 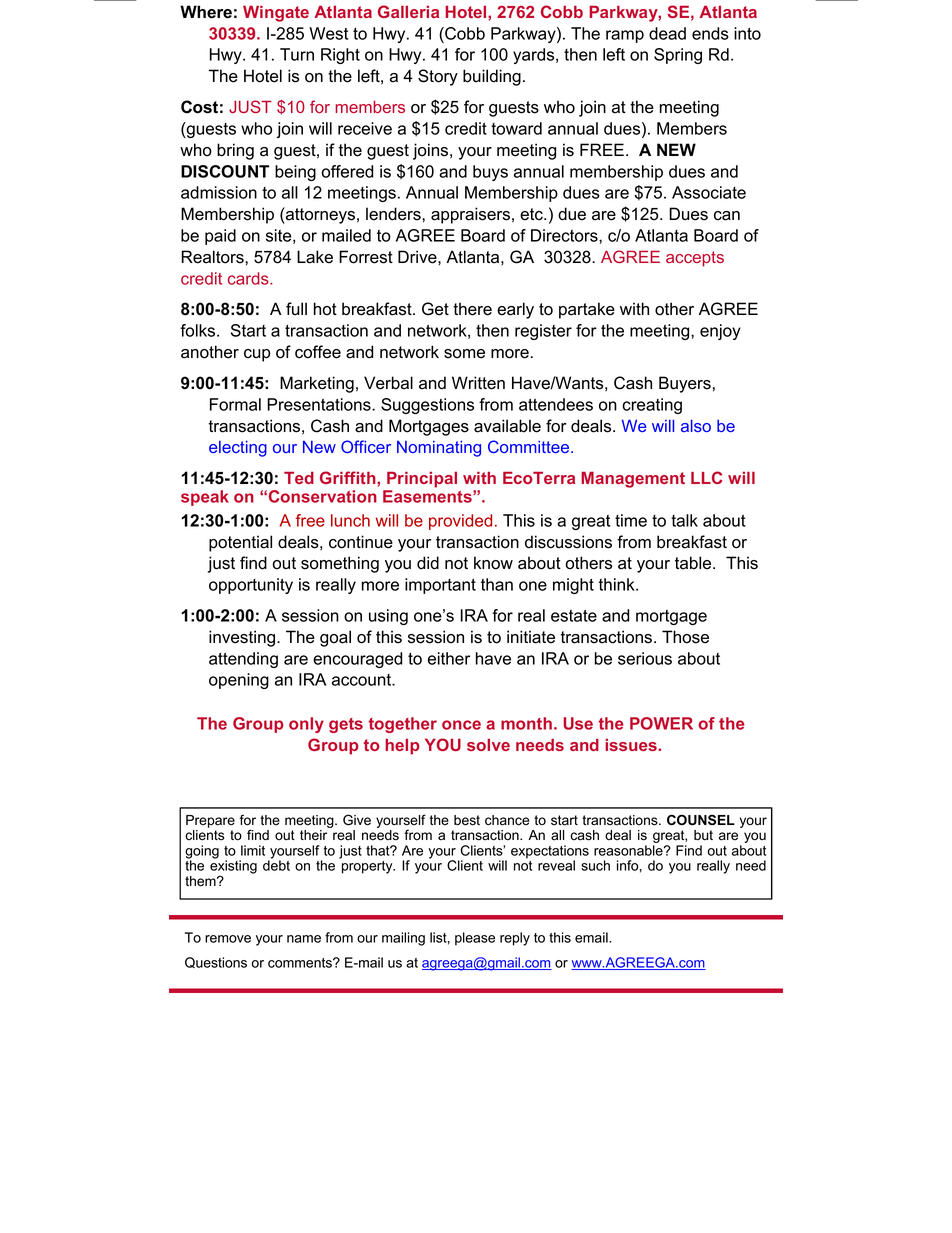 What do you see at coordinates (492, 77) in the page?
I see `building` at bounding box center [492, 77].
